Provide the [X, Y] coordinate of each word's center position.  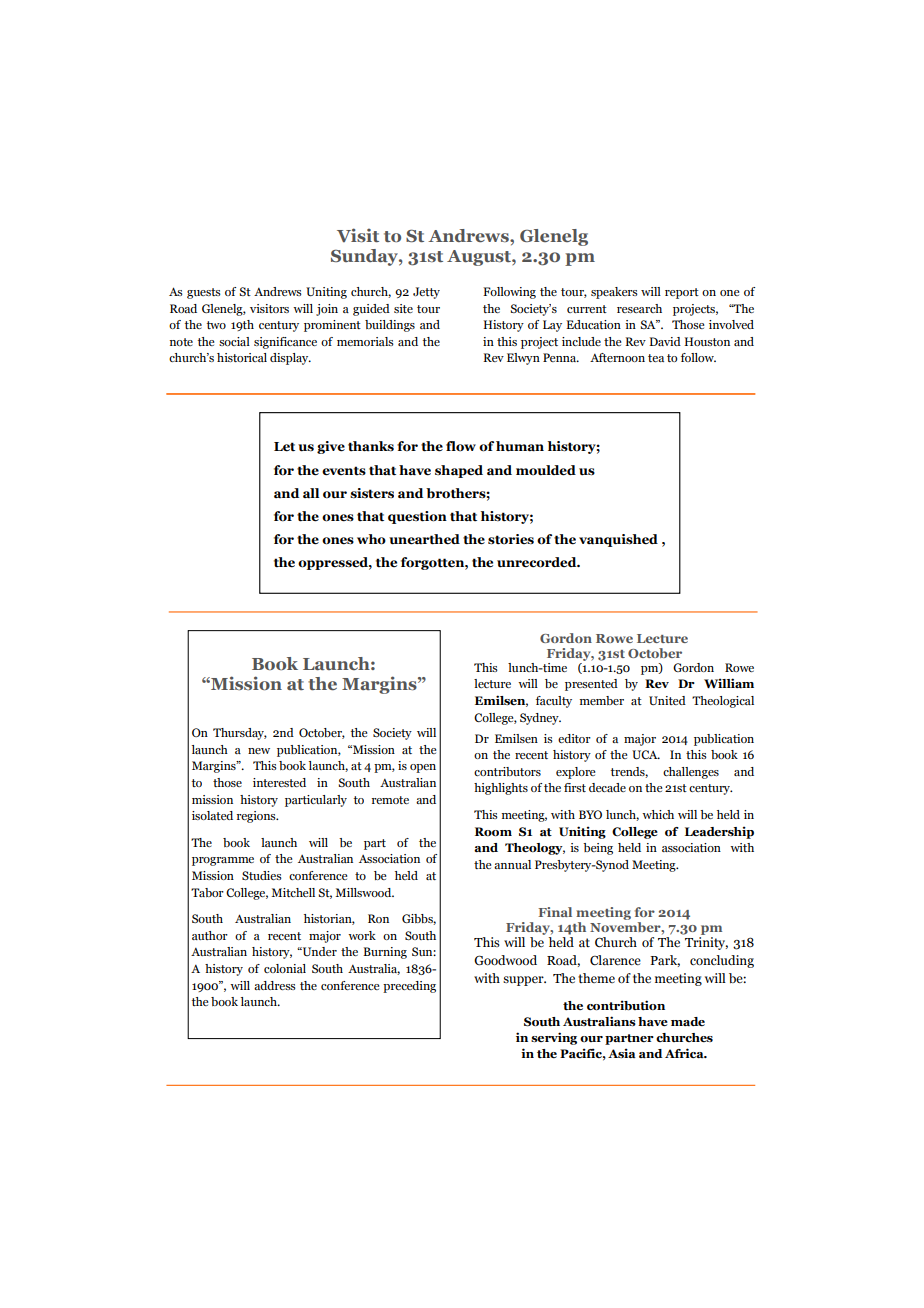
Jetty [426, 293]
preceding [409, 987]
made [688, 1021]
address [275, 985]
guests [204, 293]
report [682, 293]
